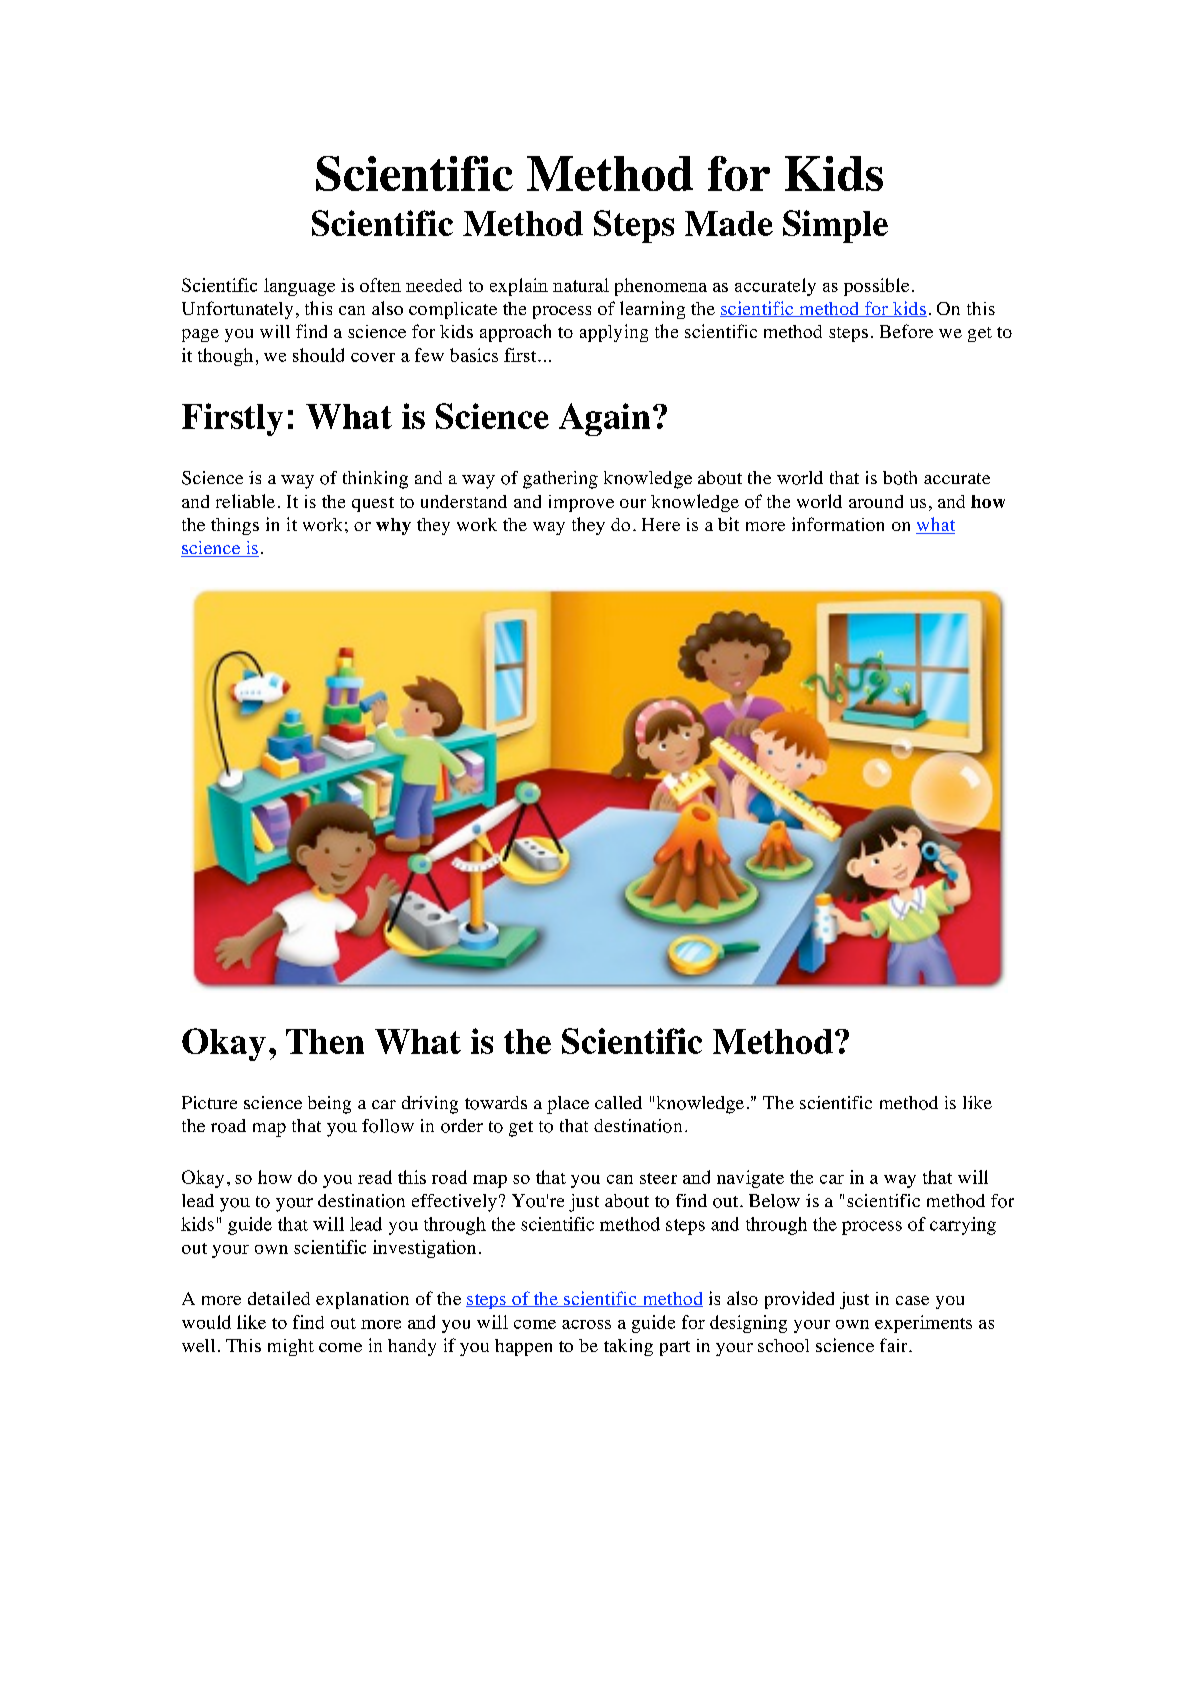 This document has height=1697, width=1199. I want to click on things, so click(235, 526).
